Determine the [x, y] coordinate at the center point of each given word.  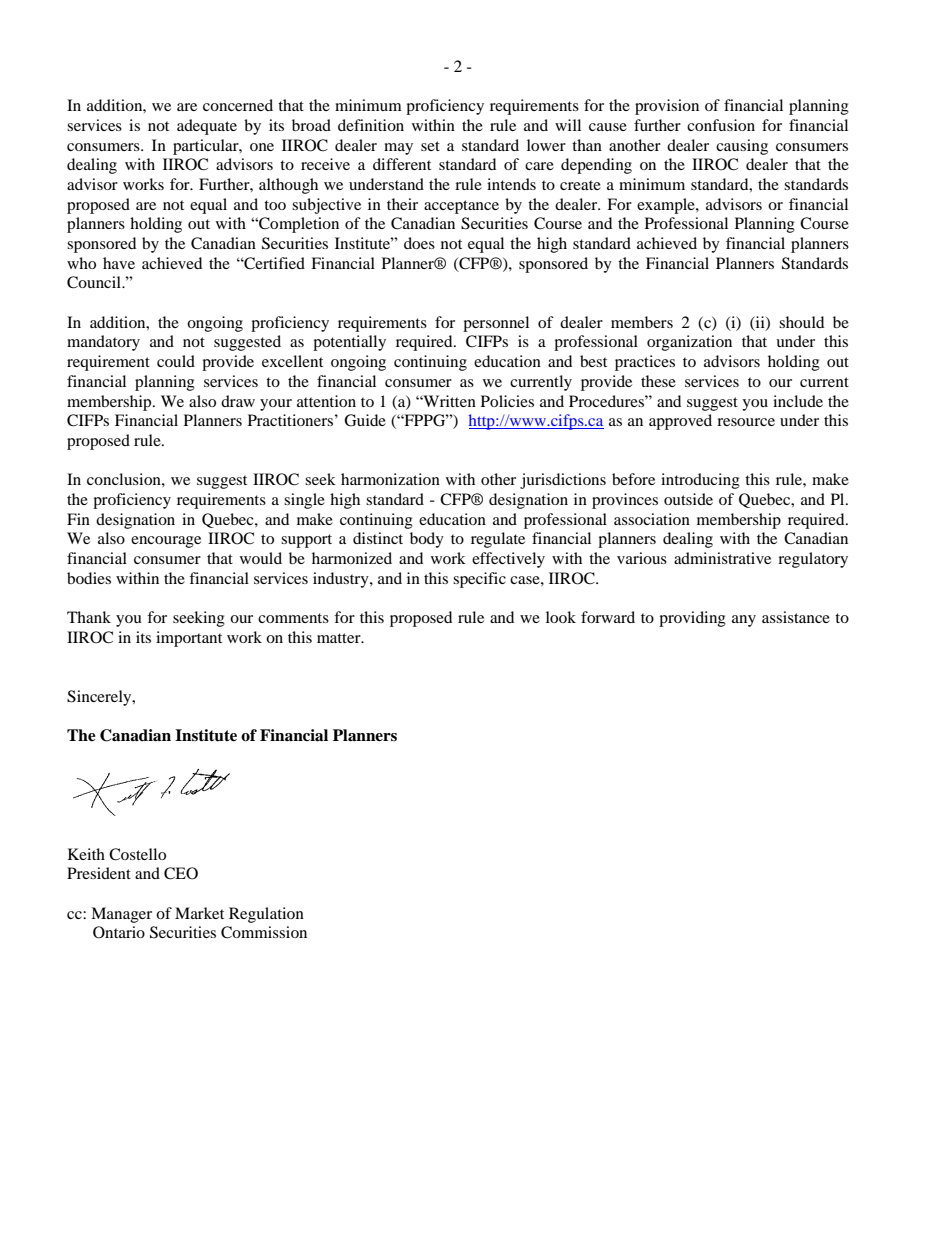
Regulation [266, 915]
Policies [507, 401]
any [744, 621]
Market [199, 913]
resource [746, 422]
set [430, 146]
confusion [721, 125]
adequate [207, 127]
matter [340, 638]
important [189, 639]
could [176, 361]
